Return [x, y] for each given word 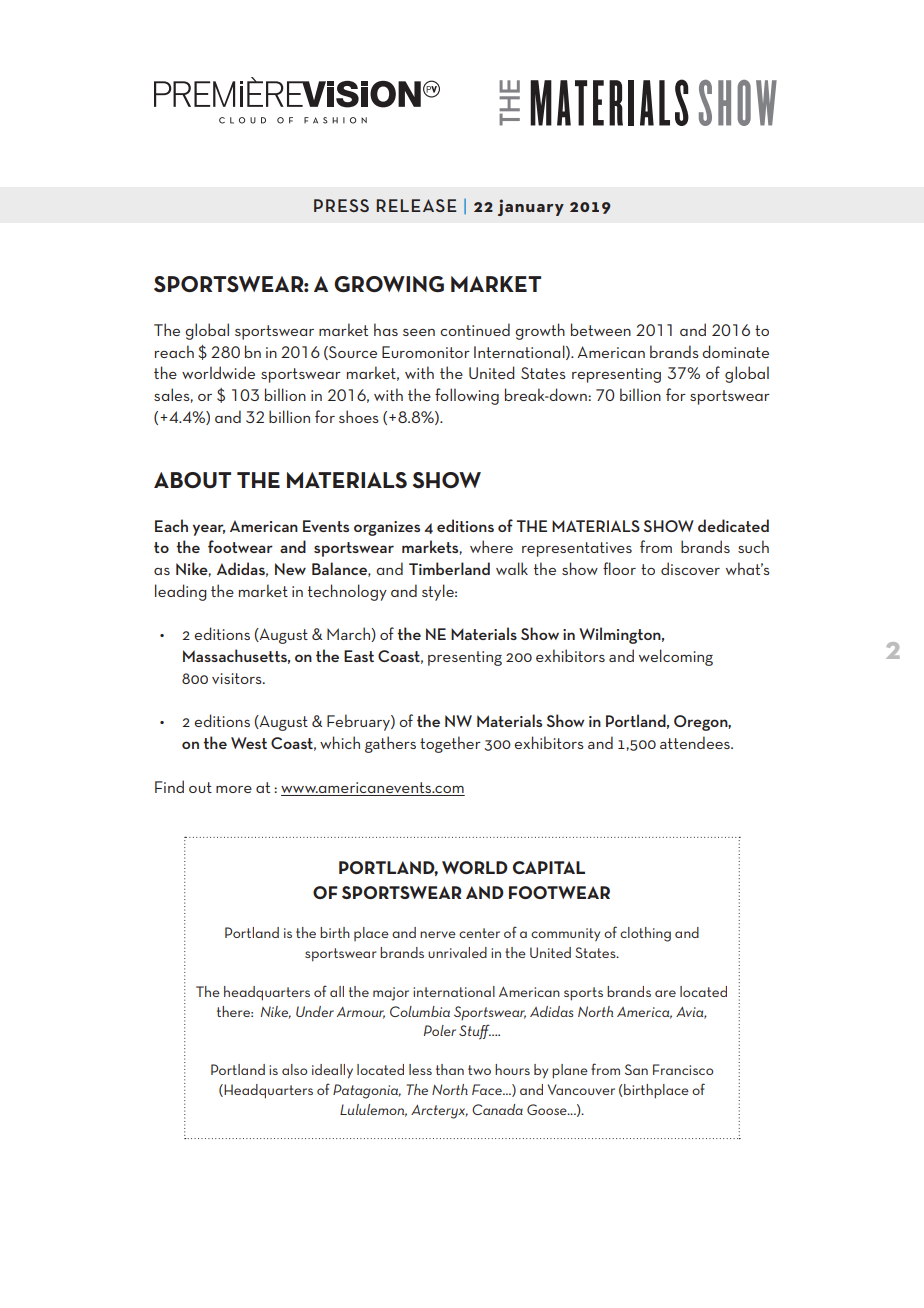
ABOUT [192, 480]
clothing [645, 934]
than [450, 1069]
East [359, 656]
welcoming [676, 657]
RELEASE [417, 205]
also [294, 1069]
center [479, 933]
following [467, 396]
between [601, 329]
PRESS [341, 205]
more [234, 789]
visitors [238, 678]
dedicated [733, 525]
